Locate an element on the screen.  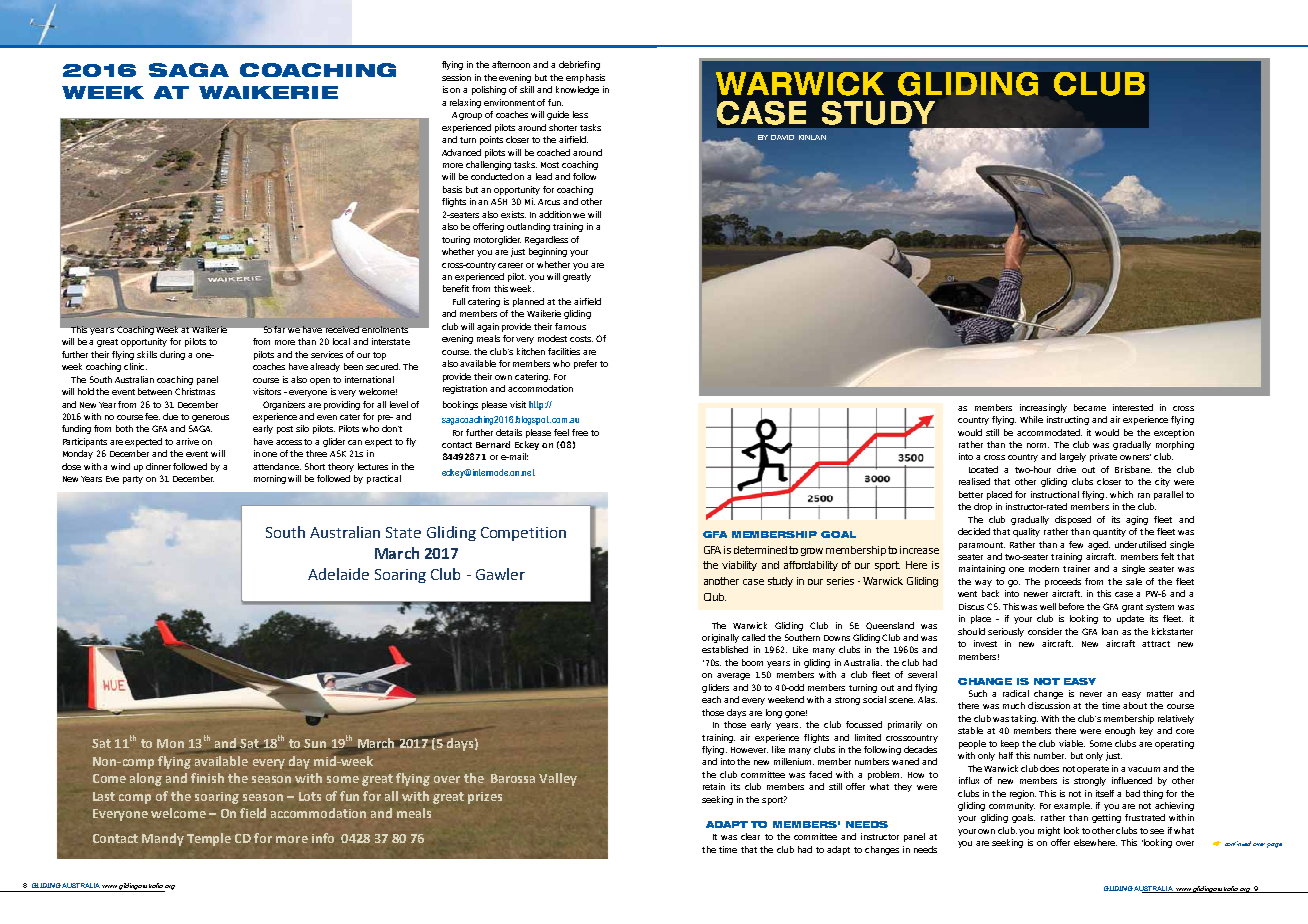
Adelaide is located at coordinates (338, 574).
